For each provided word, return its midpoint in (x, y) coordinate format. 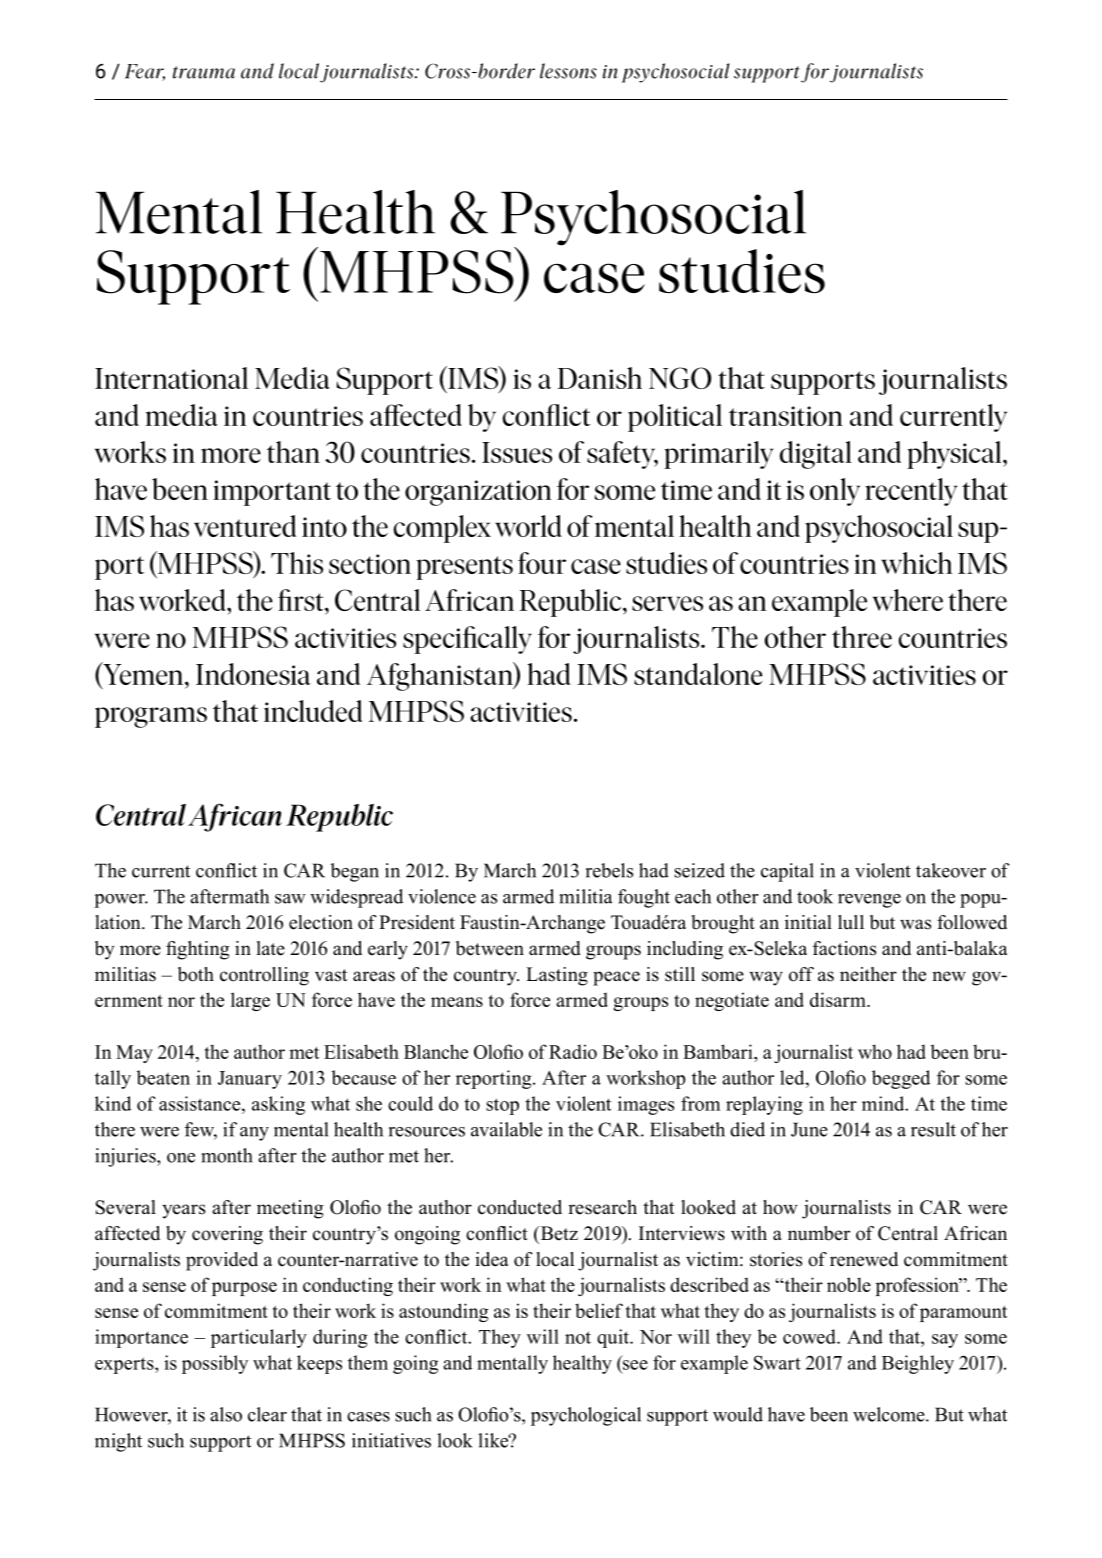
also (226, 1414)
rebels (609, 870)
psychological (586, 1416)
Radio (573, 1051)
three (862, 637)
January (250, 1080)
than (293, 452)
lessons (568, 71)
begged (901, 1079)
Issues (517, 452)
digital (816, 455)
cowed (810, 1336)
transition (786, 416)
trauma (204, 72)
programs (151, 717)
